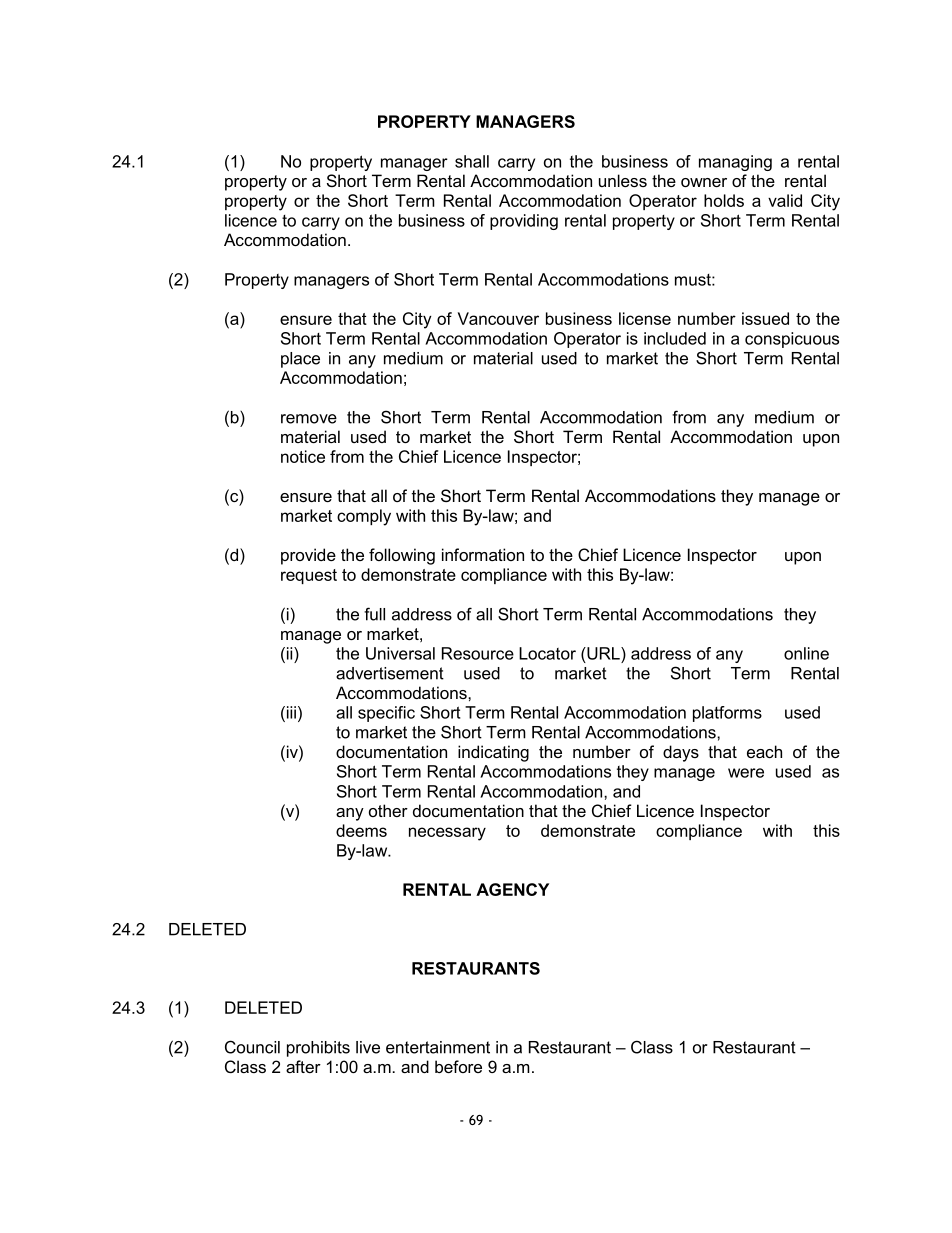 This screenshot has height=1233, width=952. Describe the element at coordinates (472, 161) in the screenshot. I see `shall` at that location.
